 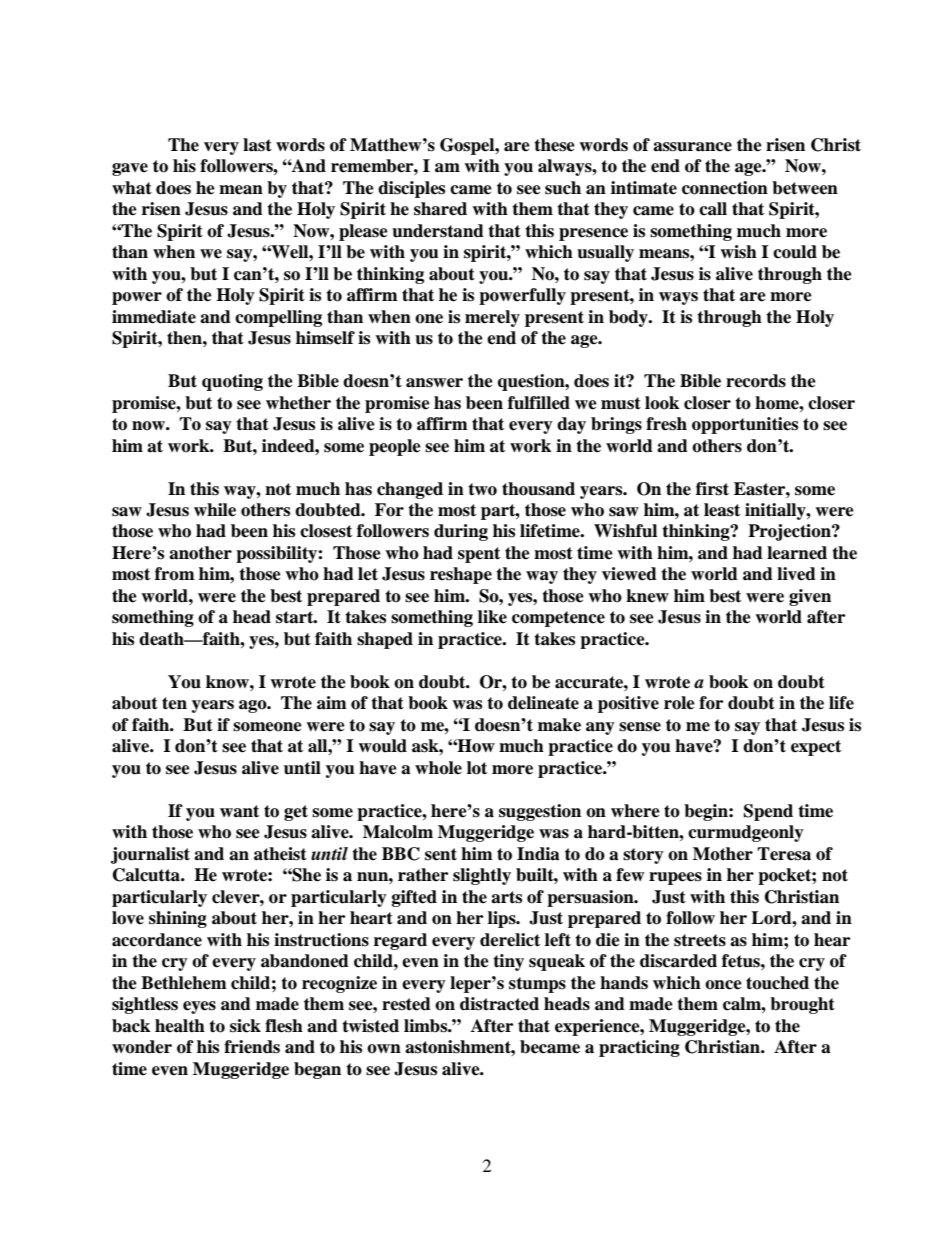 I want to click on shared, so click(x=440, y=209).
